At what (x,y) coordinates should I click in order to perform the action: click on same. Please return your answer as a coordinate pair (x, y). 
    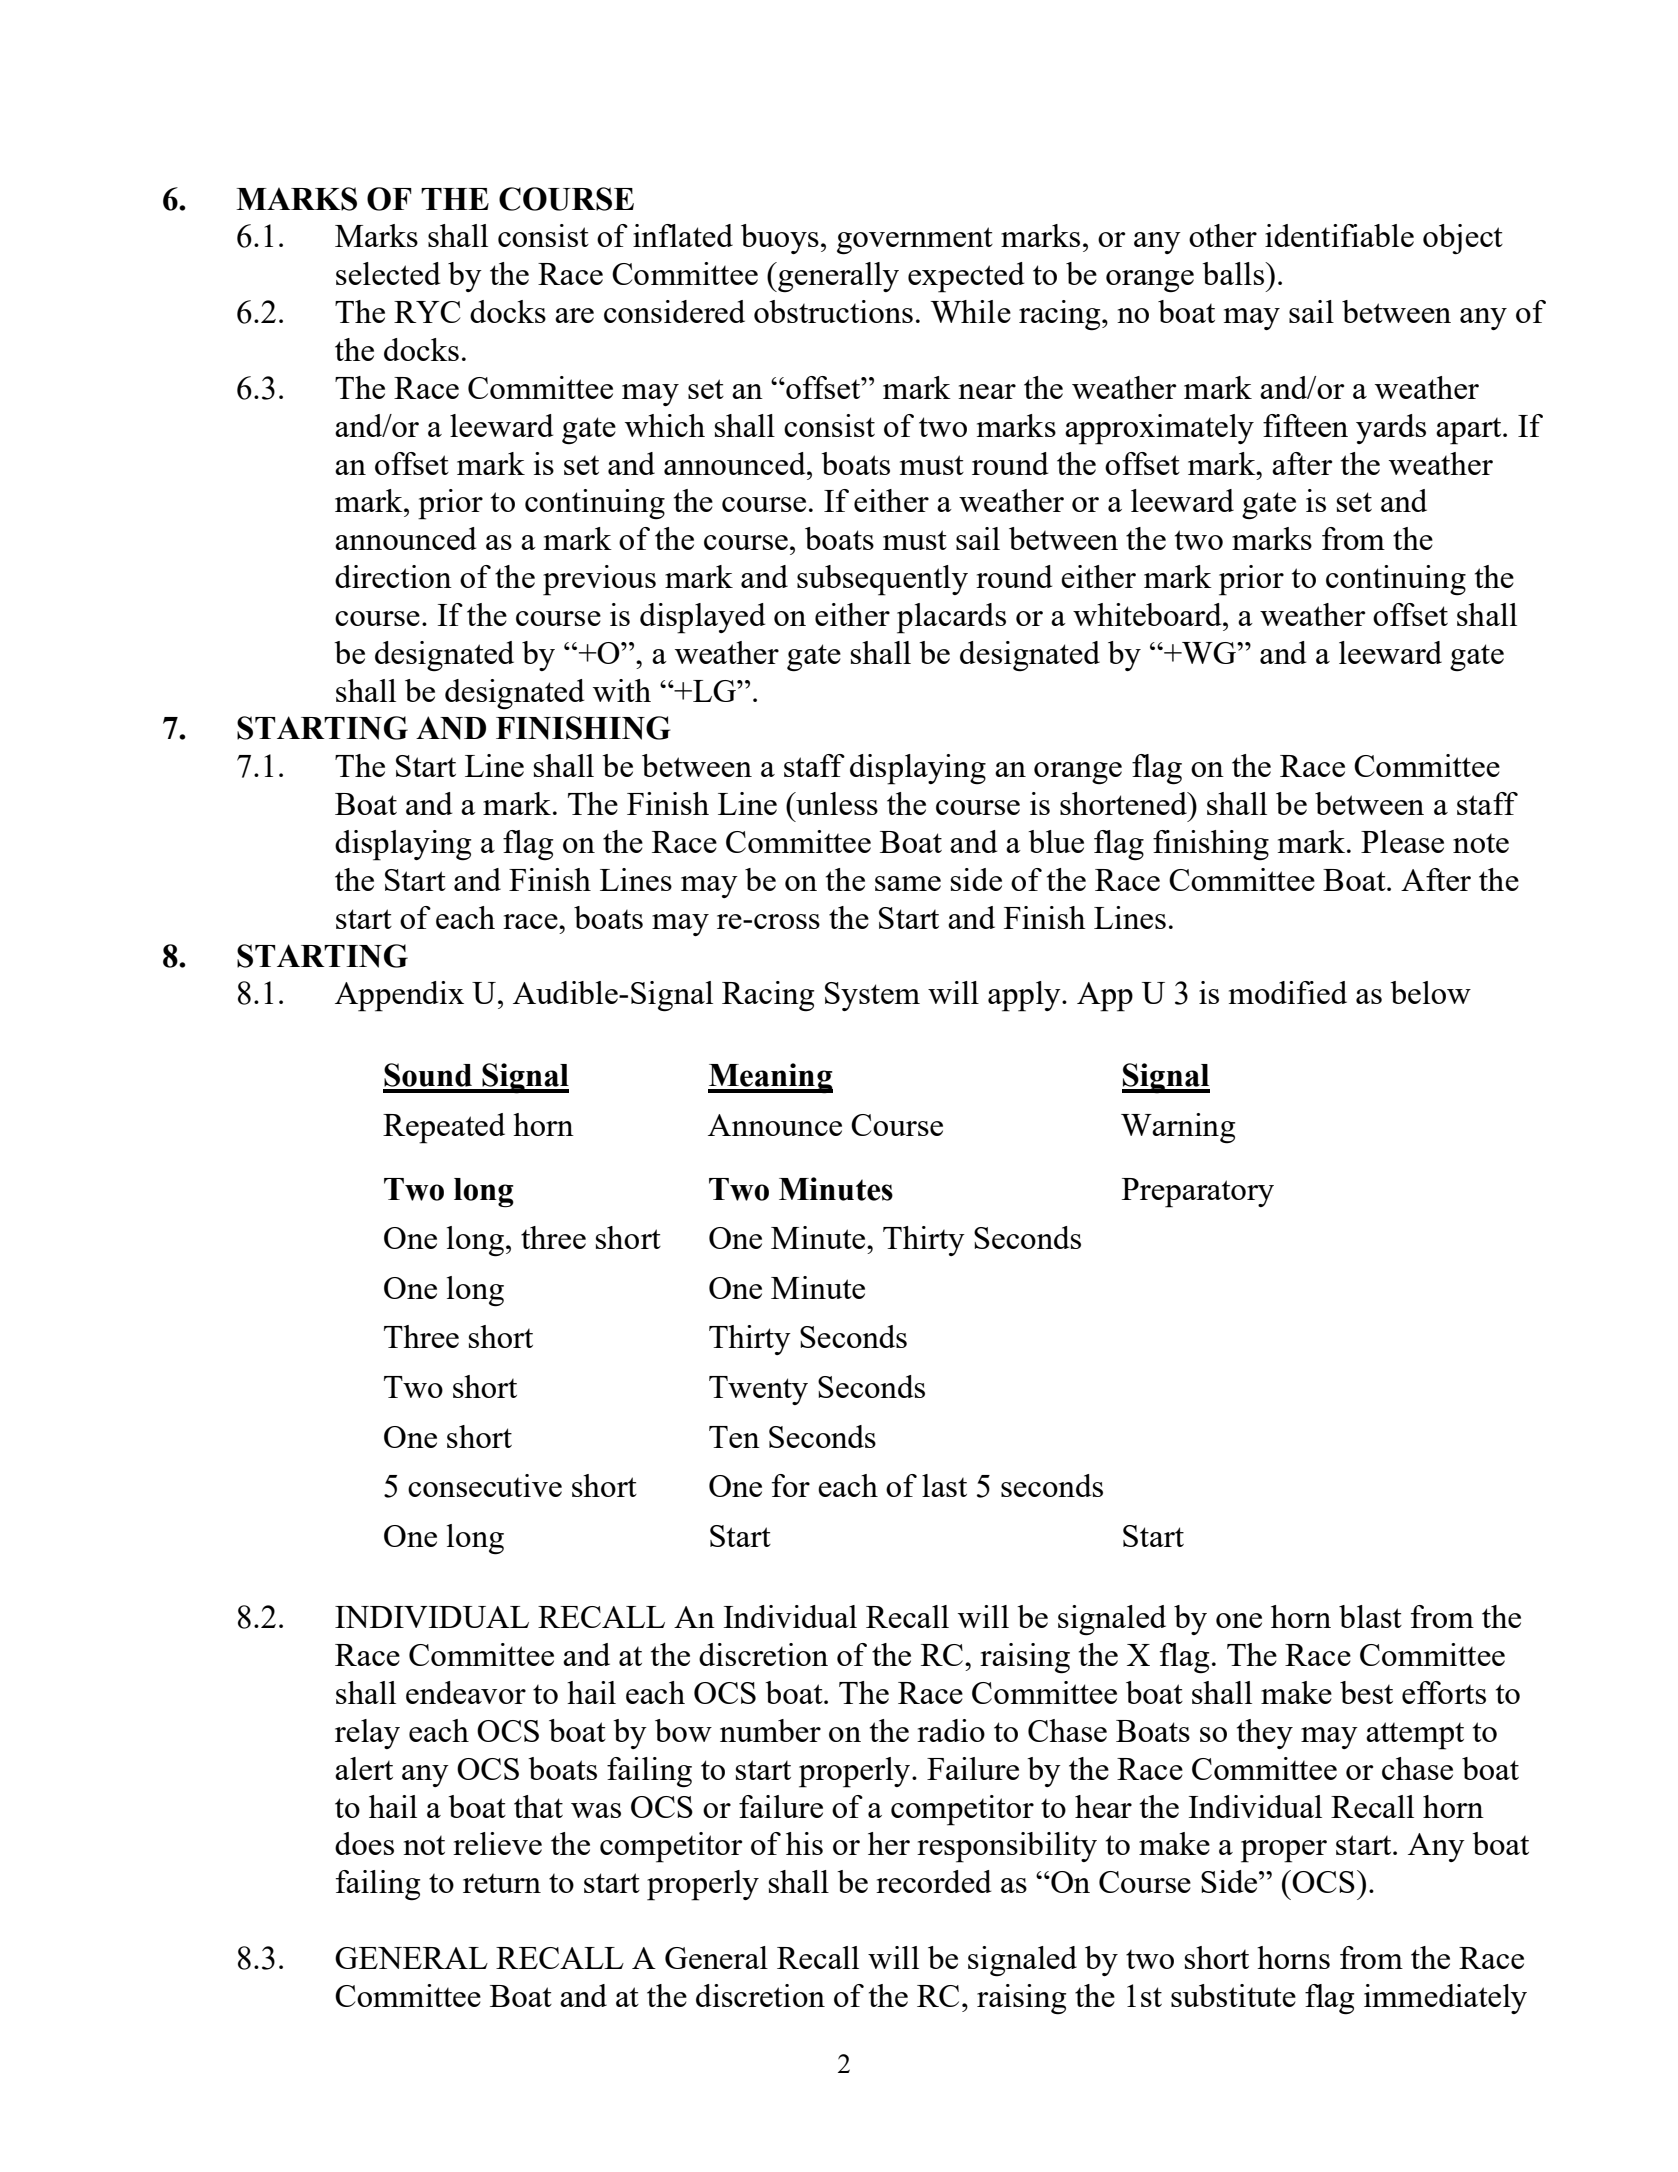
    Looking at the image, I should click on (908, 883).
